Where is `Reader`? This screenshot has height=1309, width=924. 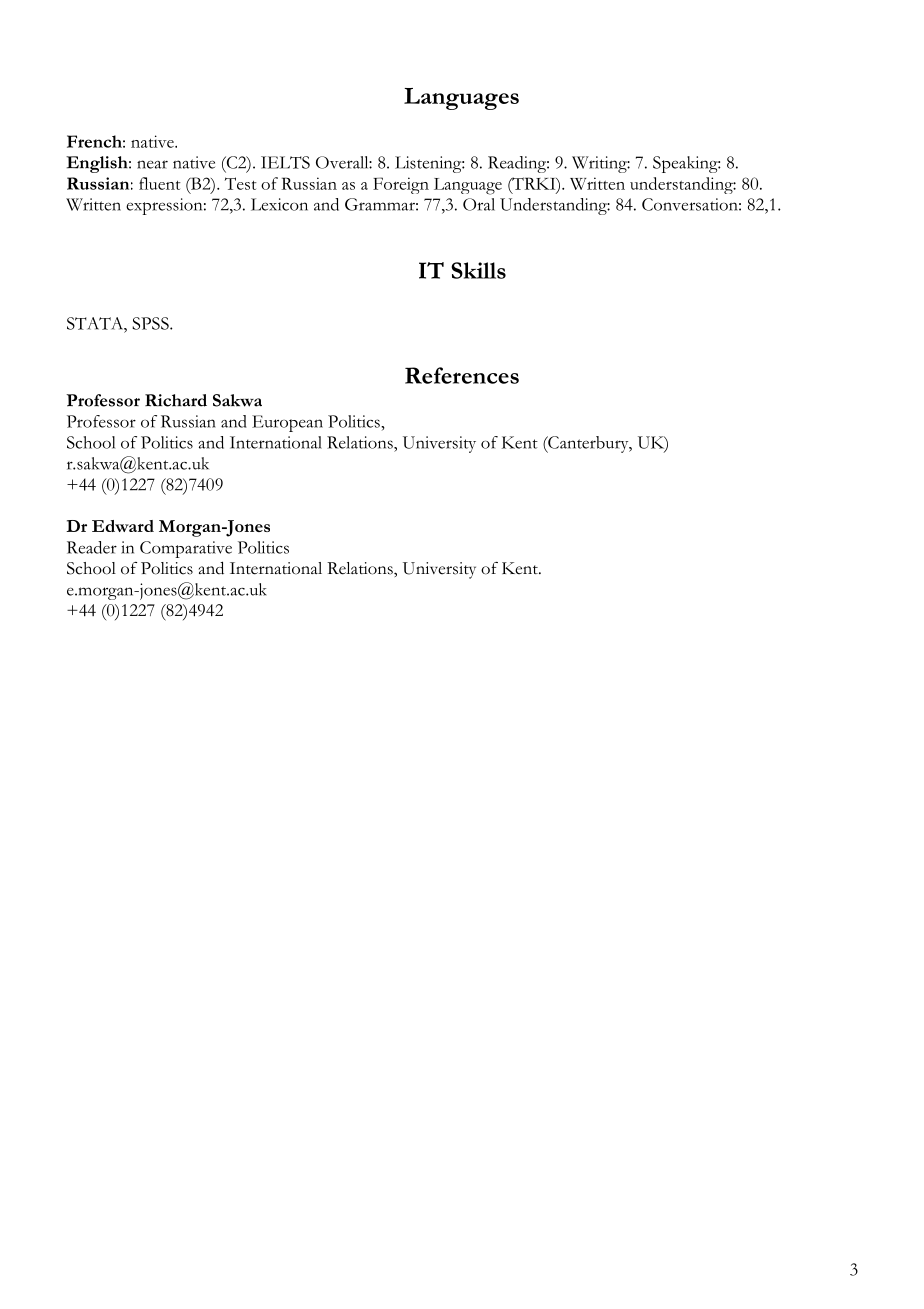
Reader is located at coordinates (92, 547).
